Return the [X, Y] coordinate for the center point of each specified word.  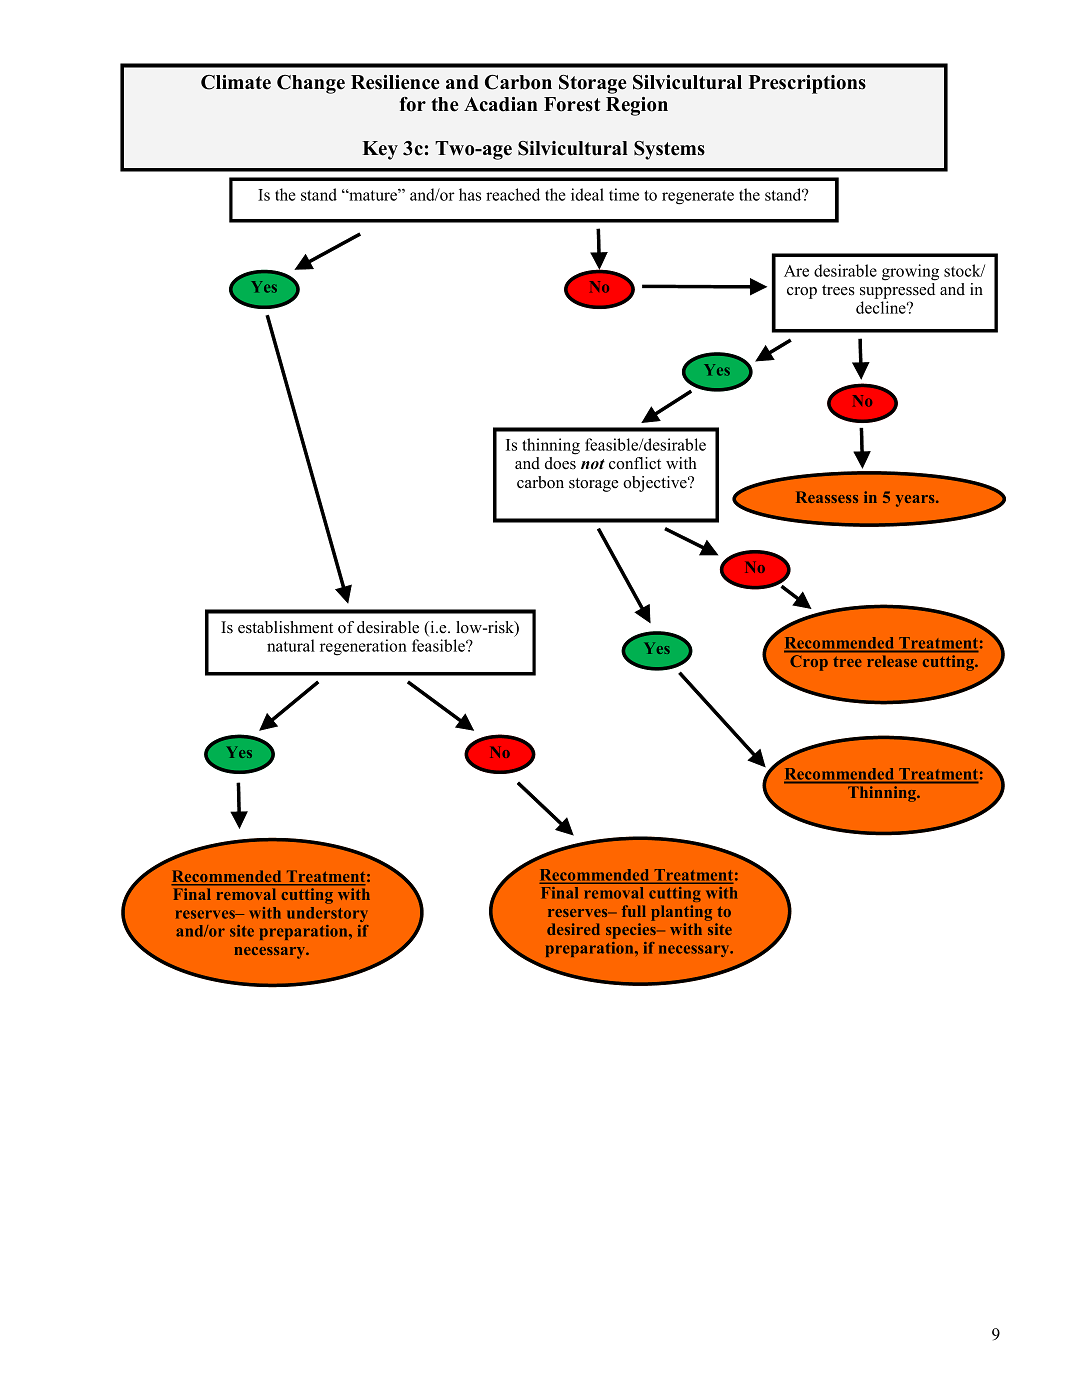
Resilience [395, 82]
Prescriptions [807, 84]
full [634, 911]
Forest [572, 104]
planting [681, 913]
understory [327, 914]
